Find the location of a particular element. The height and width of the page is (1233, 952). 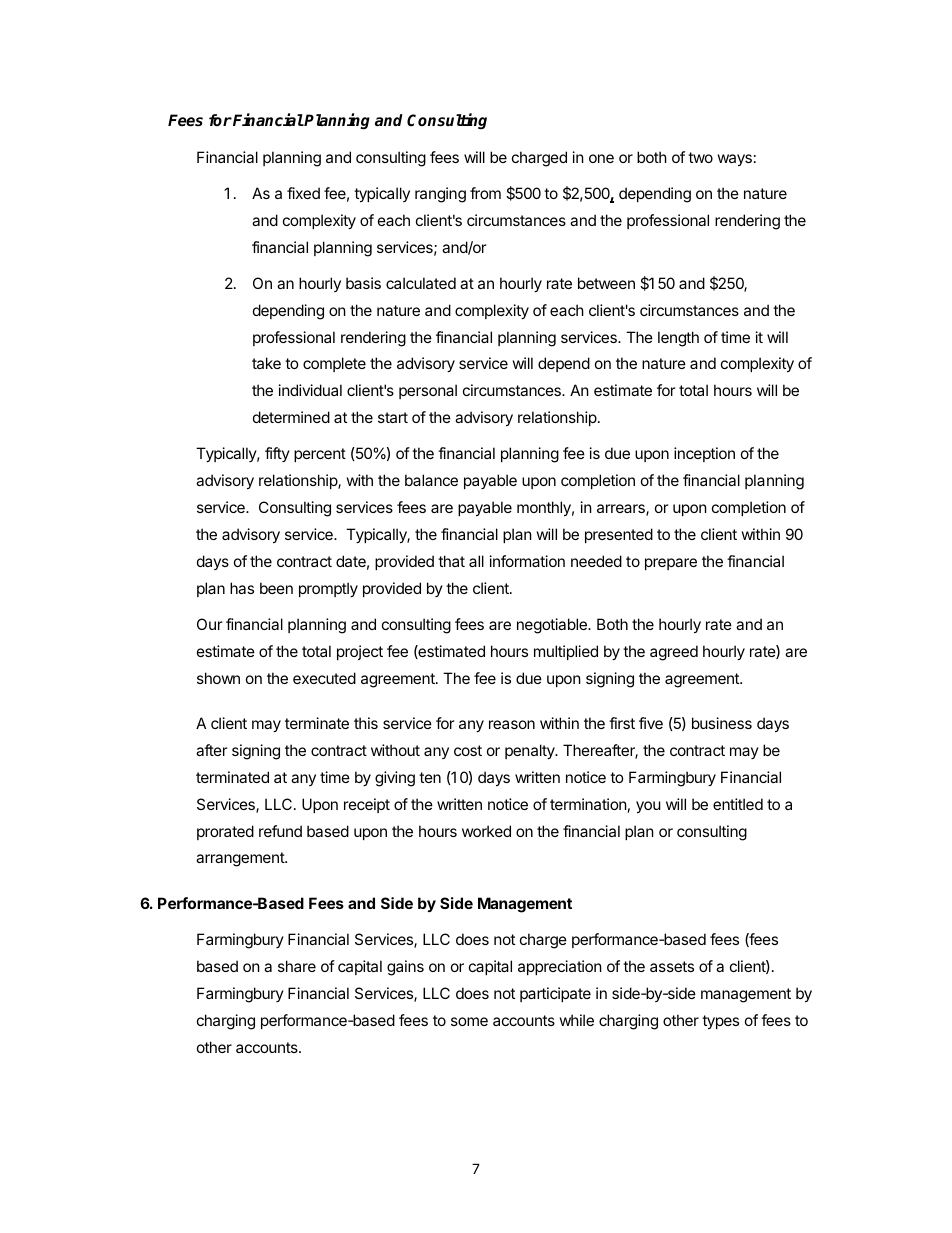

assets is located at coordinates (672, 966).
